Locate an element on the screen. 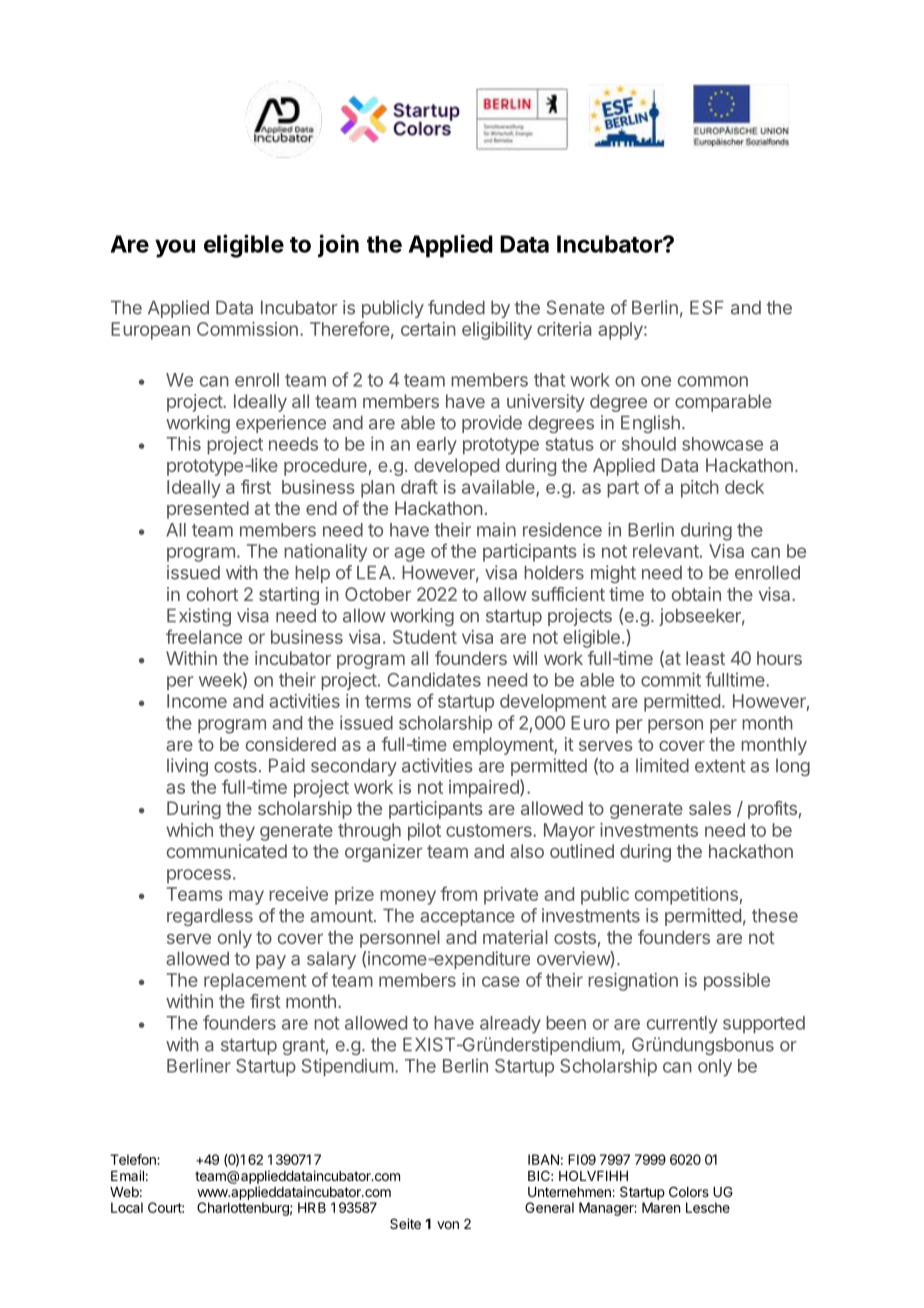  extent is located at coordinates (720, 766).
